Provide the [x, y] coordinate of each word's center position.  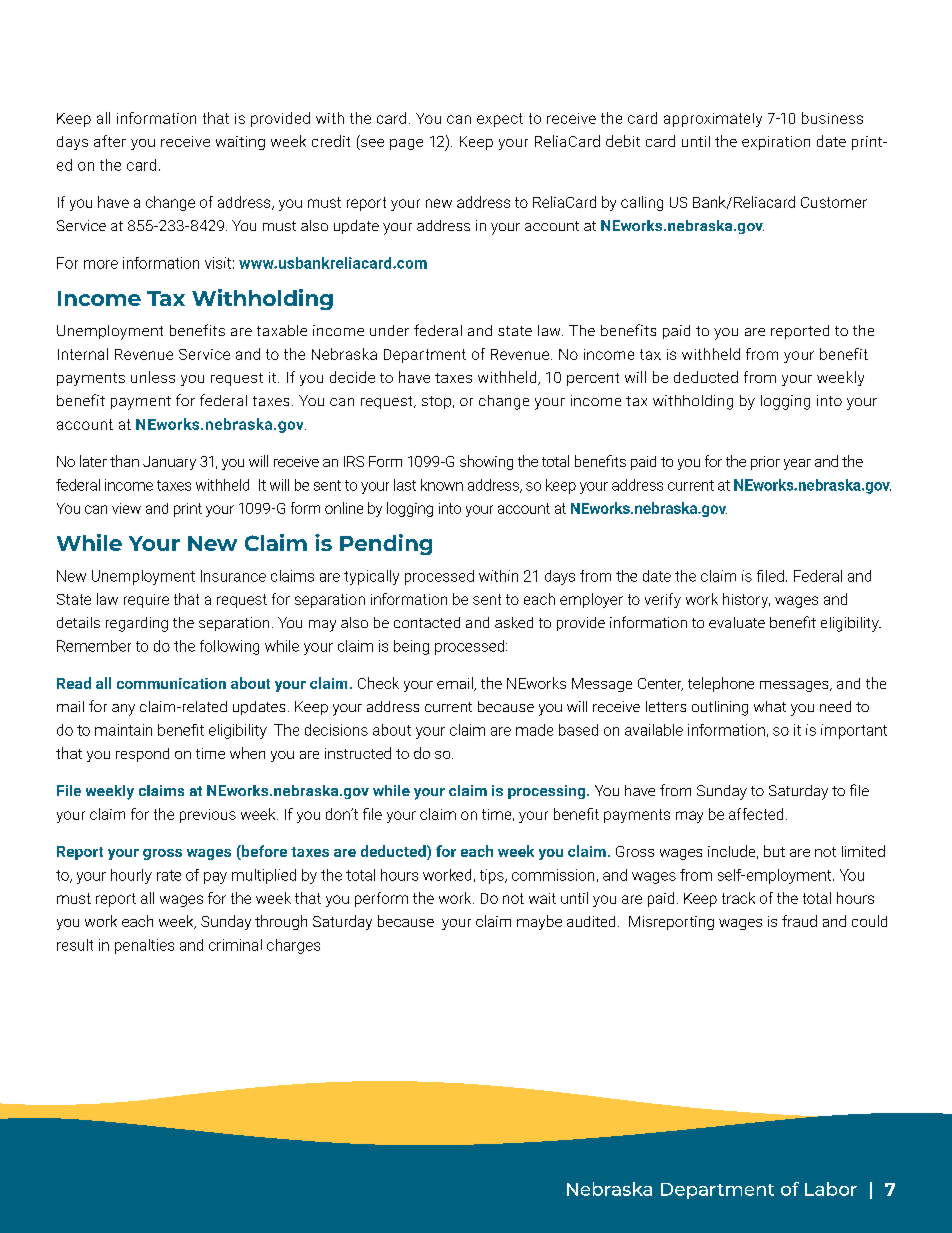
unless [153, 377]
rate [169, 875]
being [411, 647]
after [110, 141]
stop [436, 402]
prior [765, 463]
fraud [799, 921]
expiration [776, 143]
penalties [144, 946]
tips [493, 876]
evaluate [737, 622]
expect [500, 120]
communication [171, 683]
